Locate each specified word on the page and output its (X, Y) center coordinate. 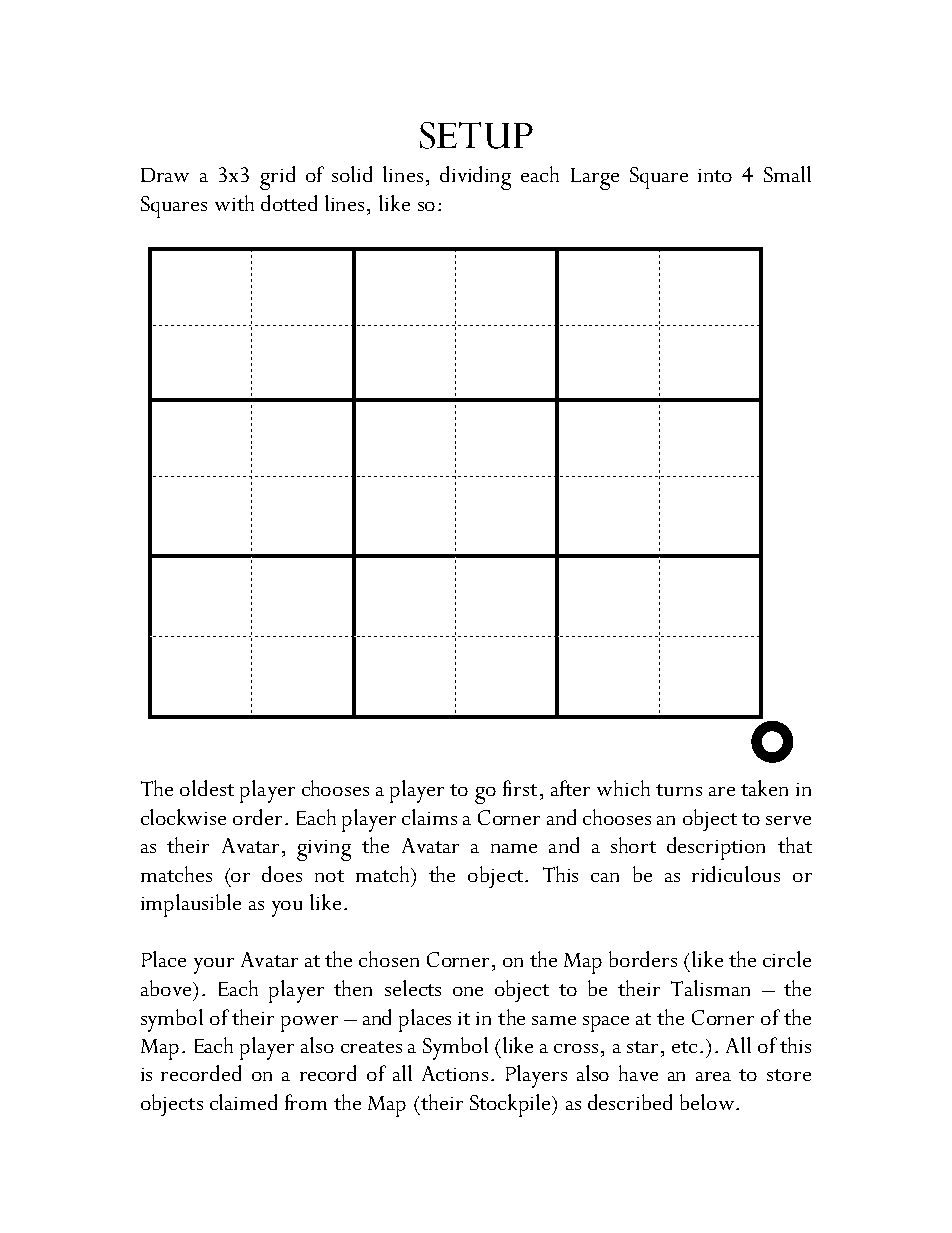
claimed (243, 1102)
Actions (455, 1073)
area (713, 1076)
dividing (475, 178)
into (715, 175)
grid (277, 178)
